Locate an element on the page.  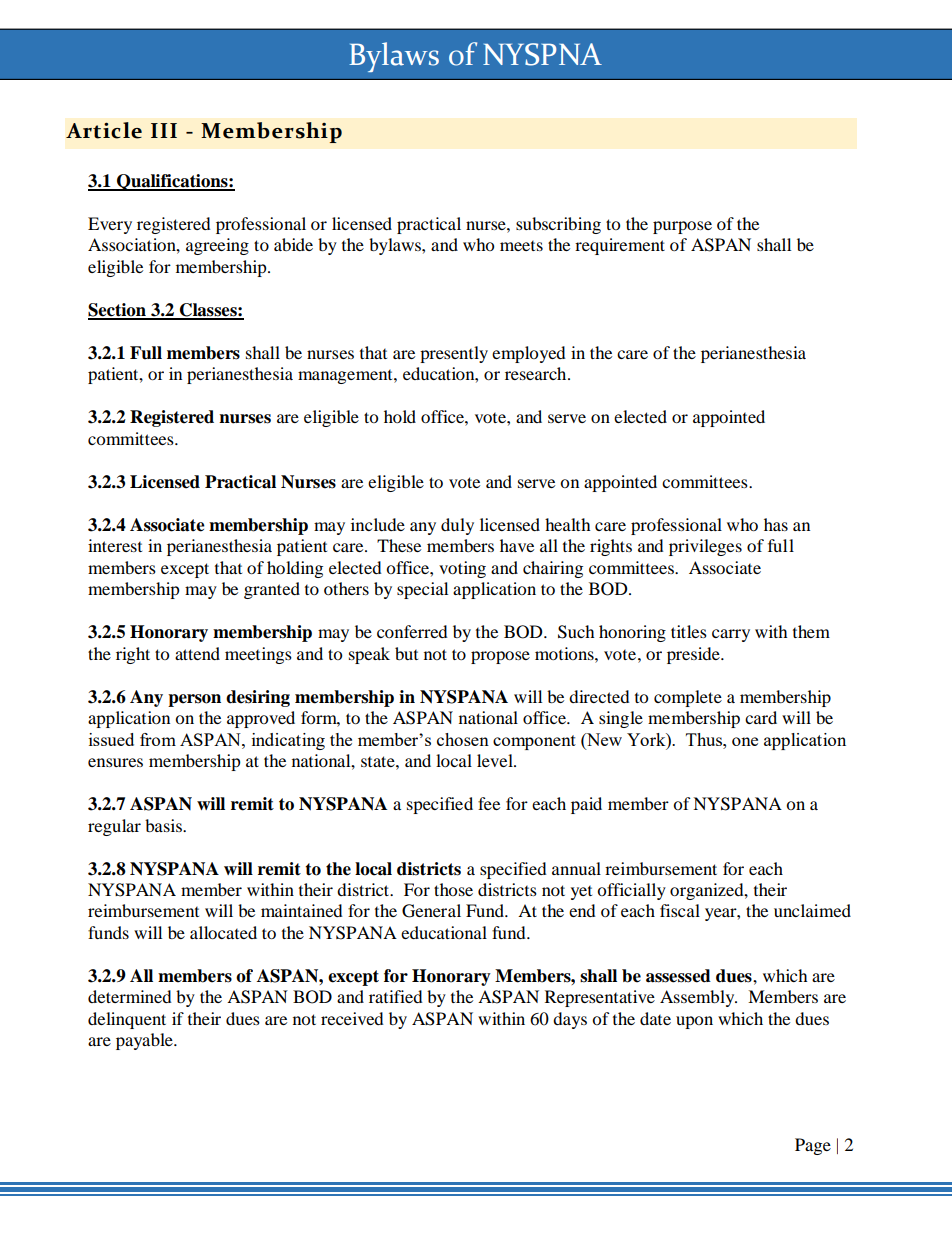
meets is located at coordinates (521, 246).
